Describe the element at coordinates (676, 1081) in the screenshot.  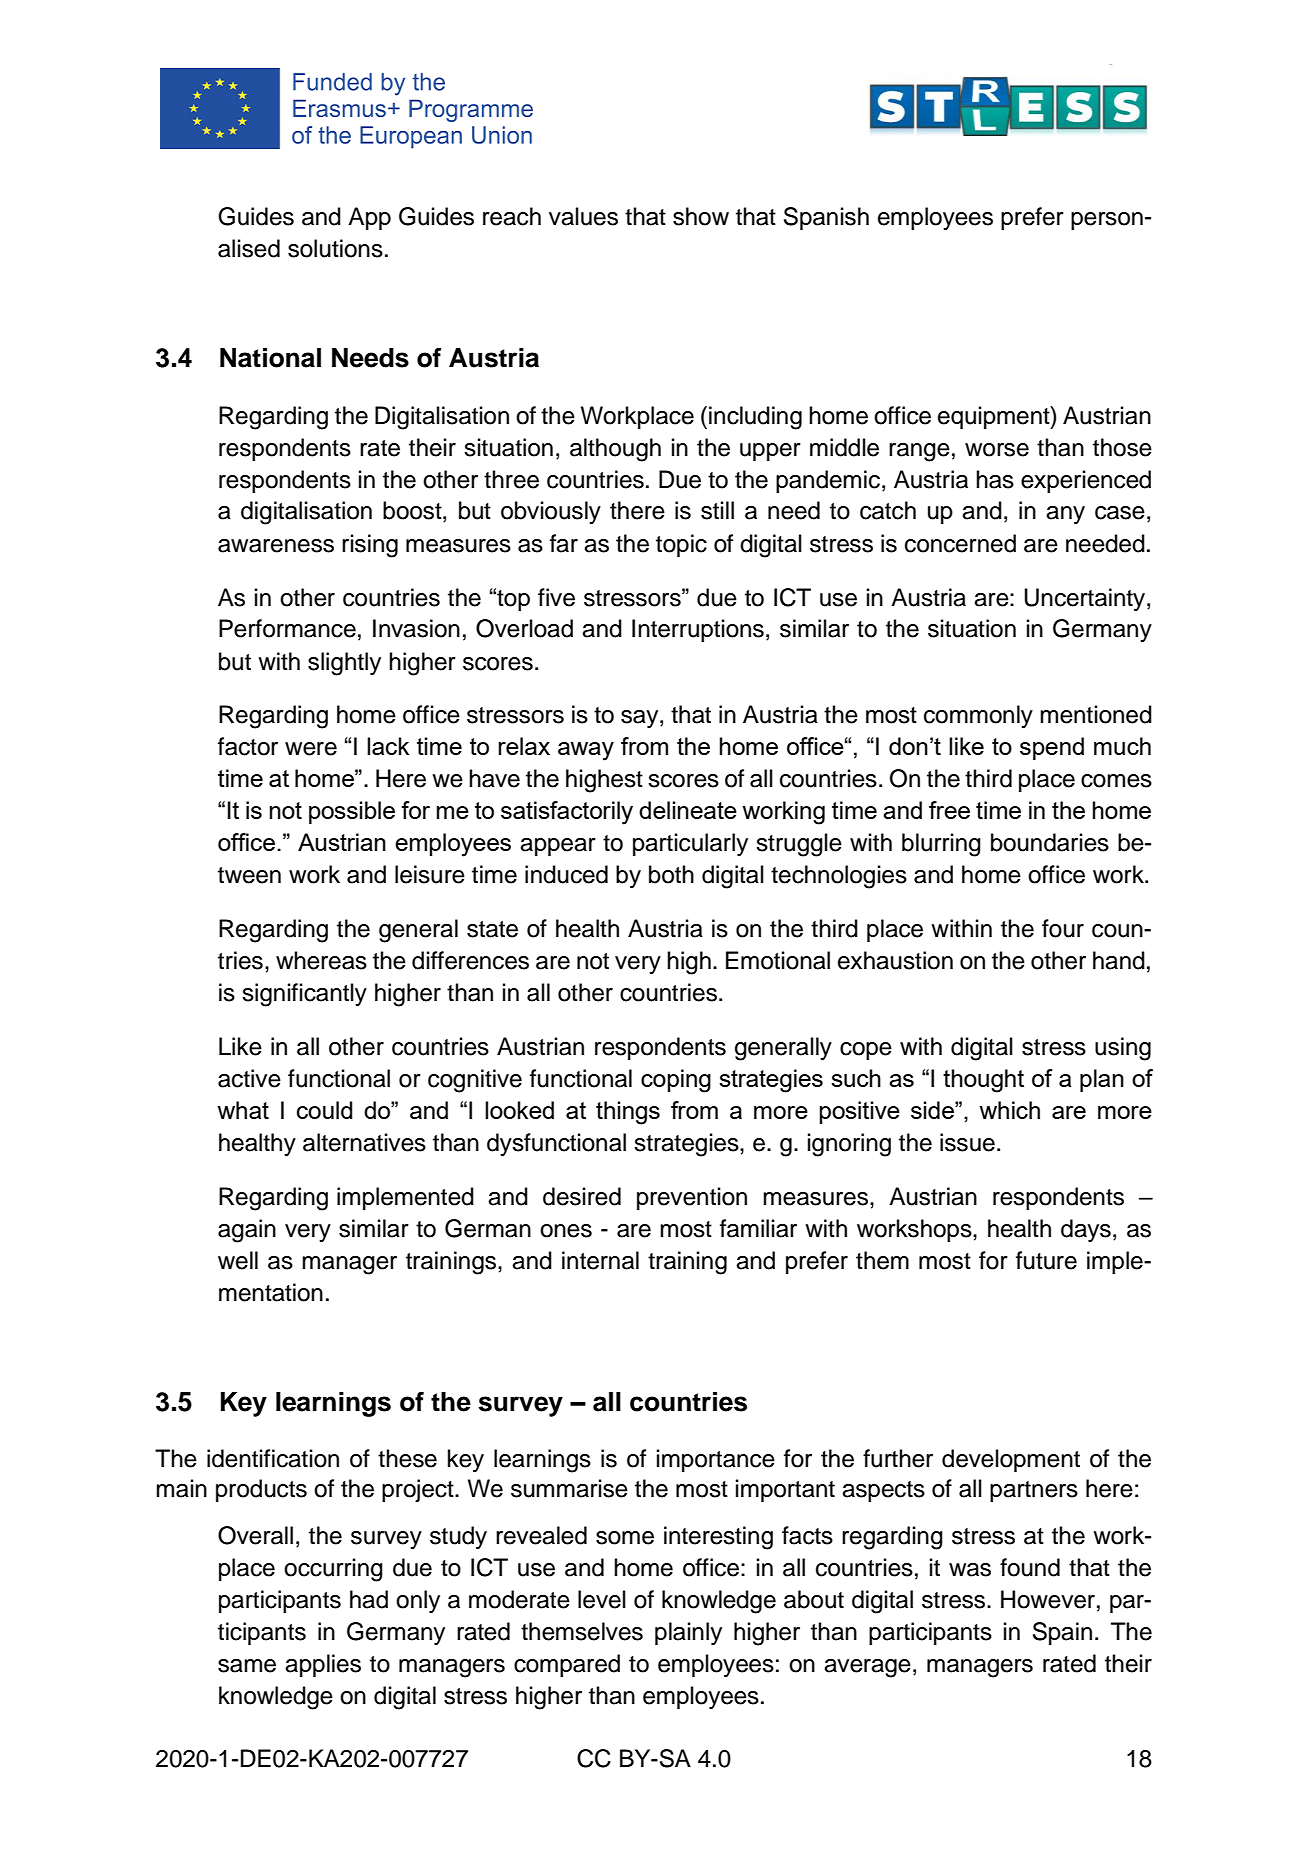
I see `coping` at that location.
